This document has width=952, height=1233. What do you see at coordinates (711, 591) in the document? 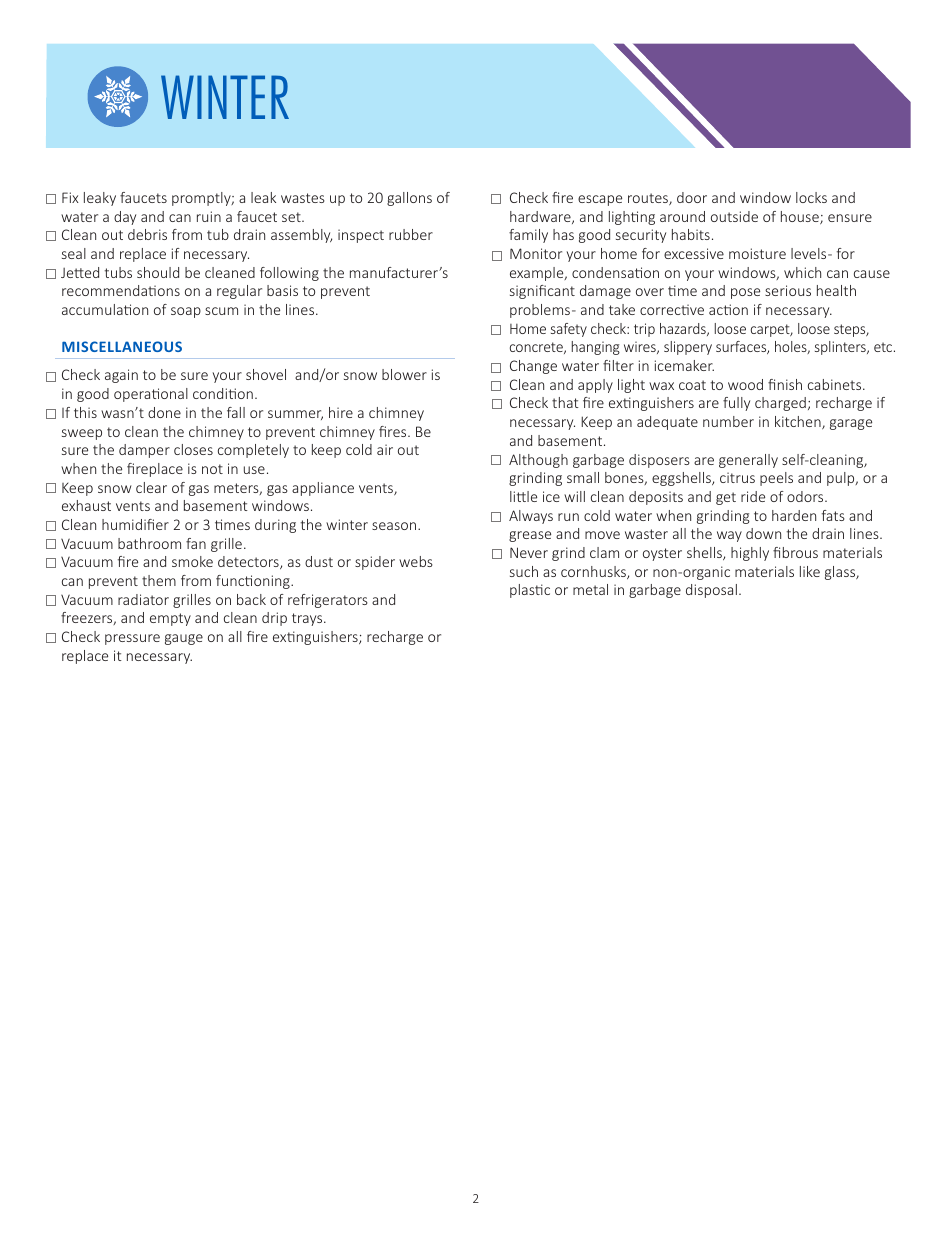
I see `disposal` at bounding box center [711, 591].
